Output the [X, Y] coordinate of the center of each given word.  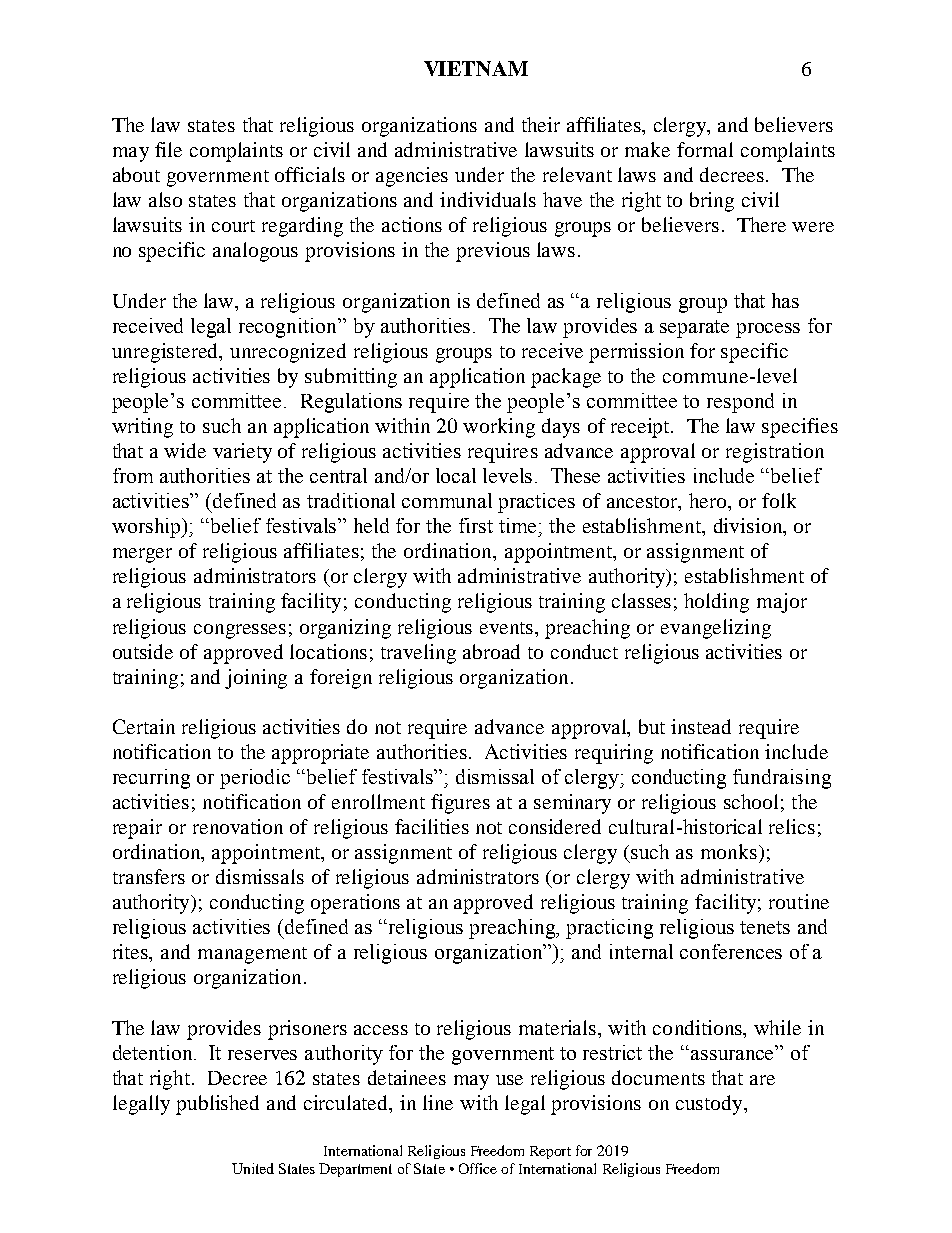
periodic [255, 779]
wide [185, 450]
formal [705, 149]
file [168, 149]
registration [775, 453]
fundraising [782, 779]
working [499, 428]
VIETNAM [476, 68]
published [217, 1105]
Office [478, 1168]
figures [460, 804]
